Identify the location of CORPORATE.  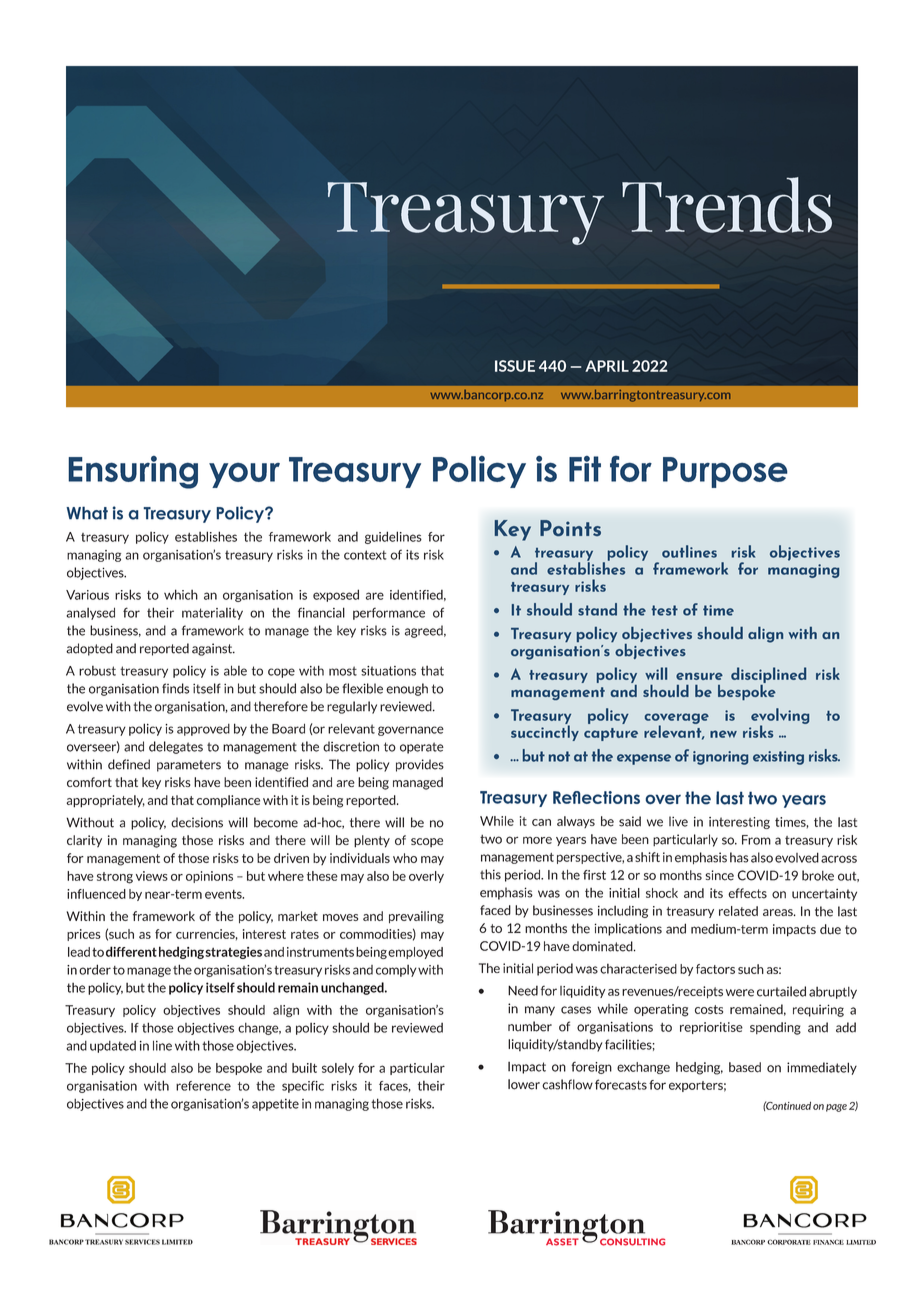
(789, 1242).
